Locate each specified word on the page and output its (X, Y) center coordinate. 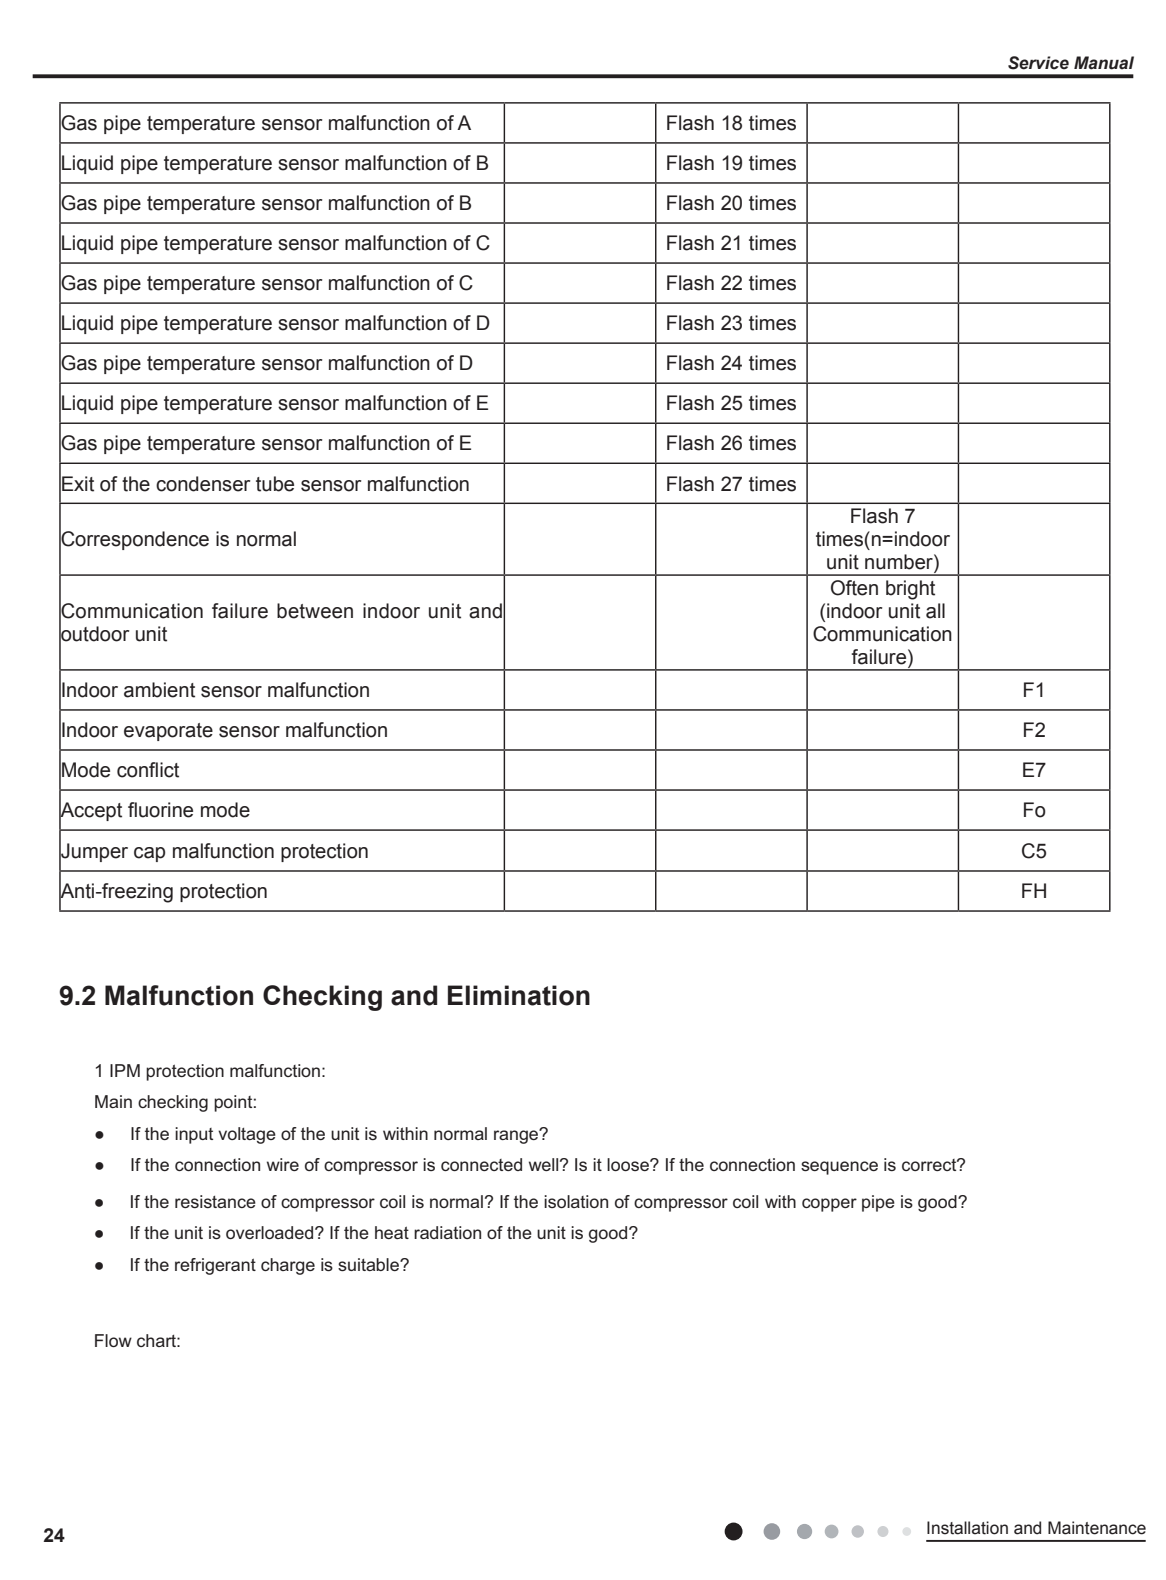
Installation (967, 1528)
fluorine (160, 810)
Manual (1104, 63)
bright (910, 590)
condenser (203, 484)
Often (854, 588)
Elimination (519, 995)
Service (1038, 63)
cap (149, 854)
